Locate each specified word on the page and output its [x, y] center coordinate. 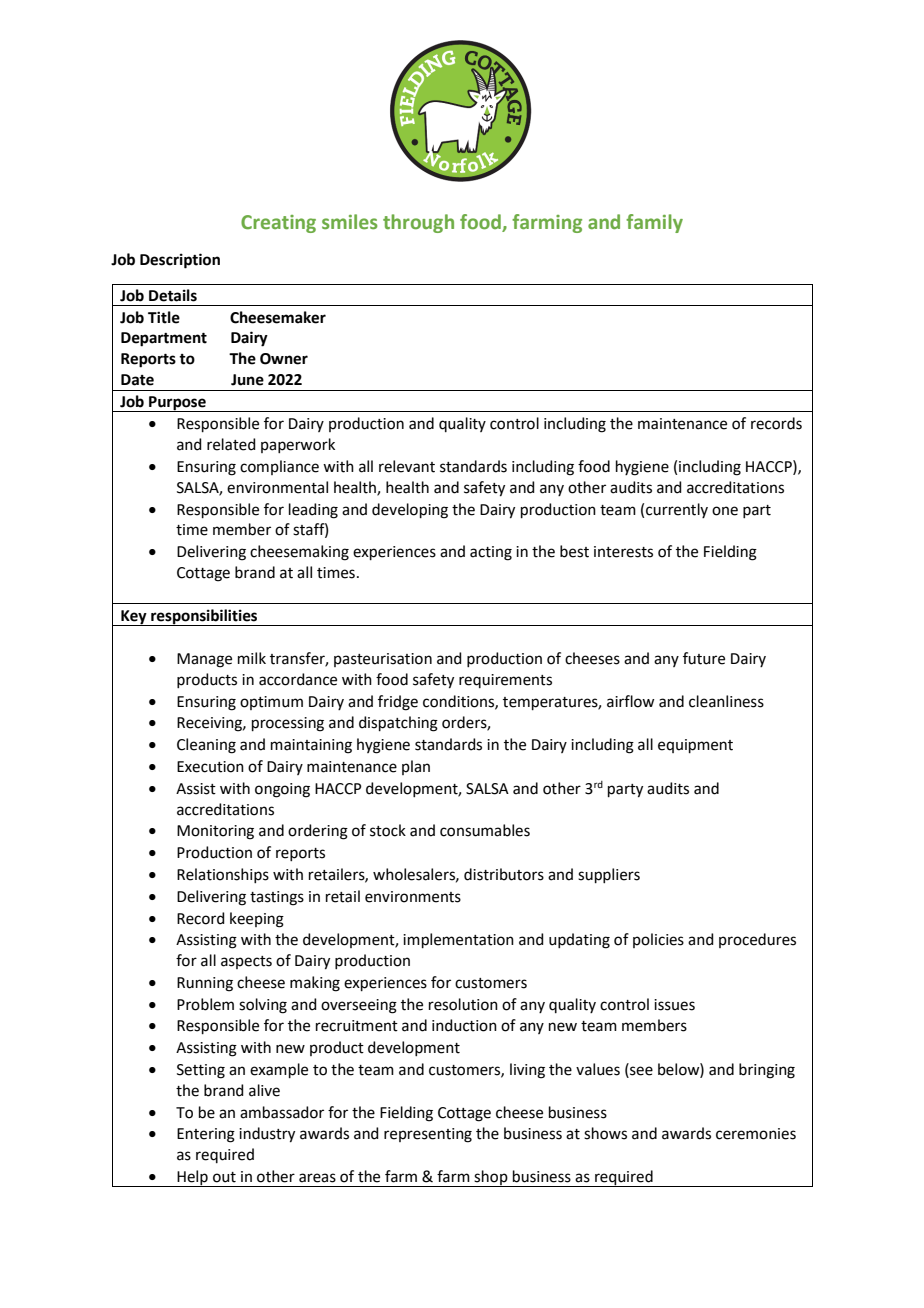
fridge [398, 703]
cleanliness [726, 701]
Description [180, 261]
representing [428, 1135]
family [654, 223]
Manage [204, 660]
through [418, 223]
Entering [206, 1135]
